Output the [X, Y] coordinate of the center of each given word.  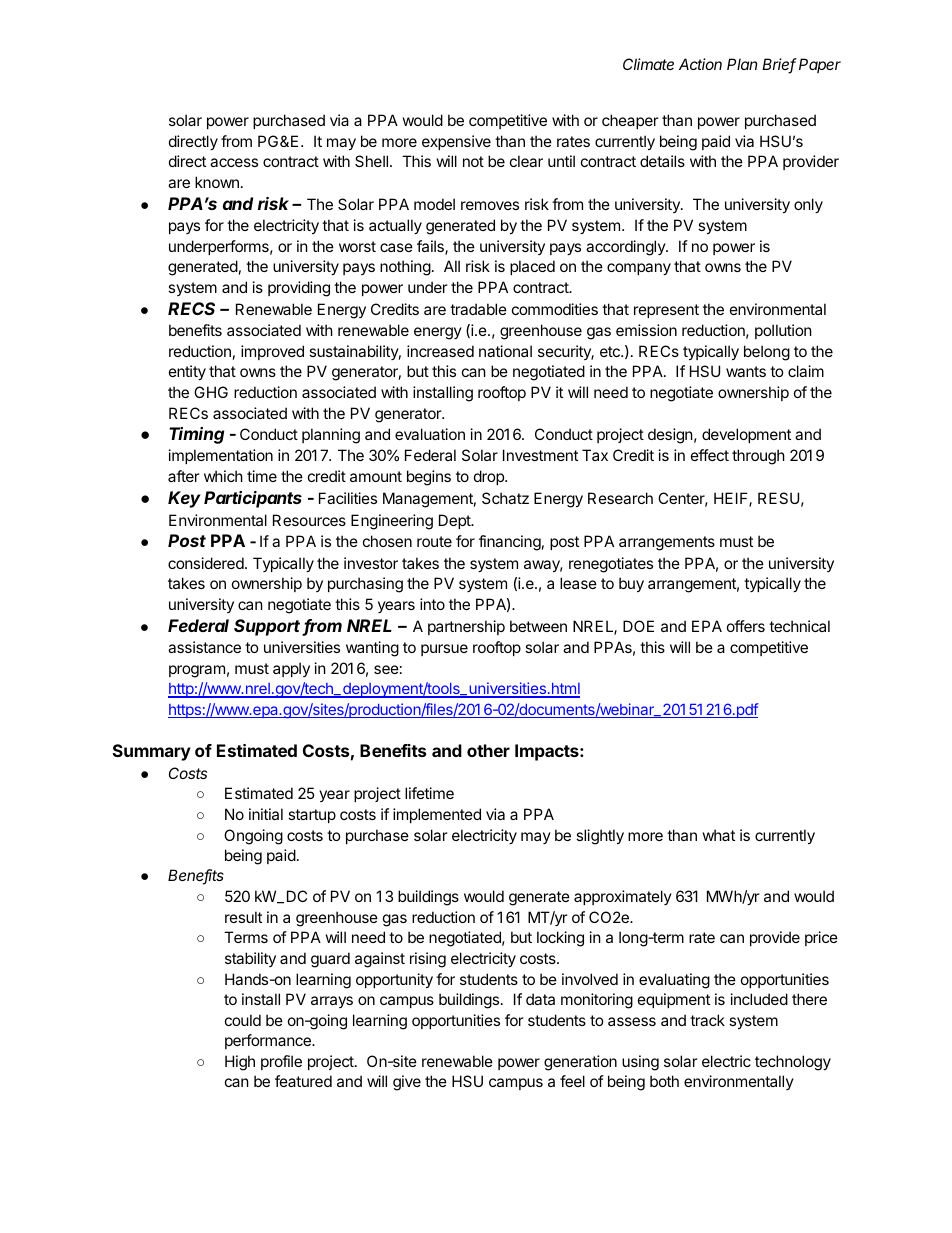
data [540, 999]
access [234, 162]
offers [746, 626]
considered [207, 563]
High [240, 1063]
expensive [456, 142]
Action [700, 64]
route [434, 541]
